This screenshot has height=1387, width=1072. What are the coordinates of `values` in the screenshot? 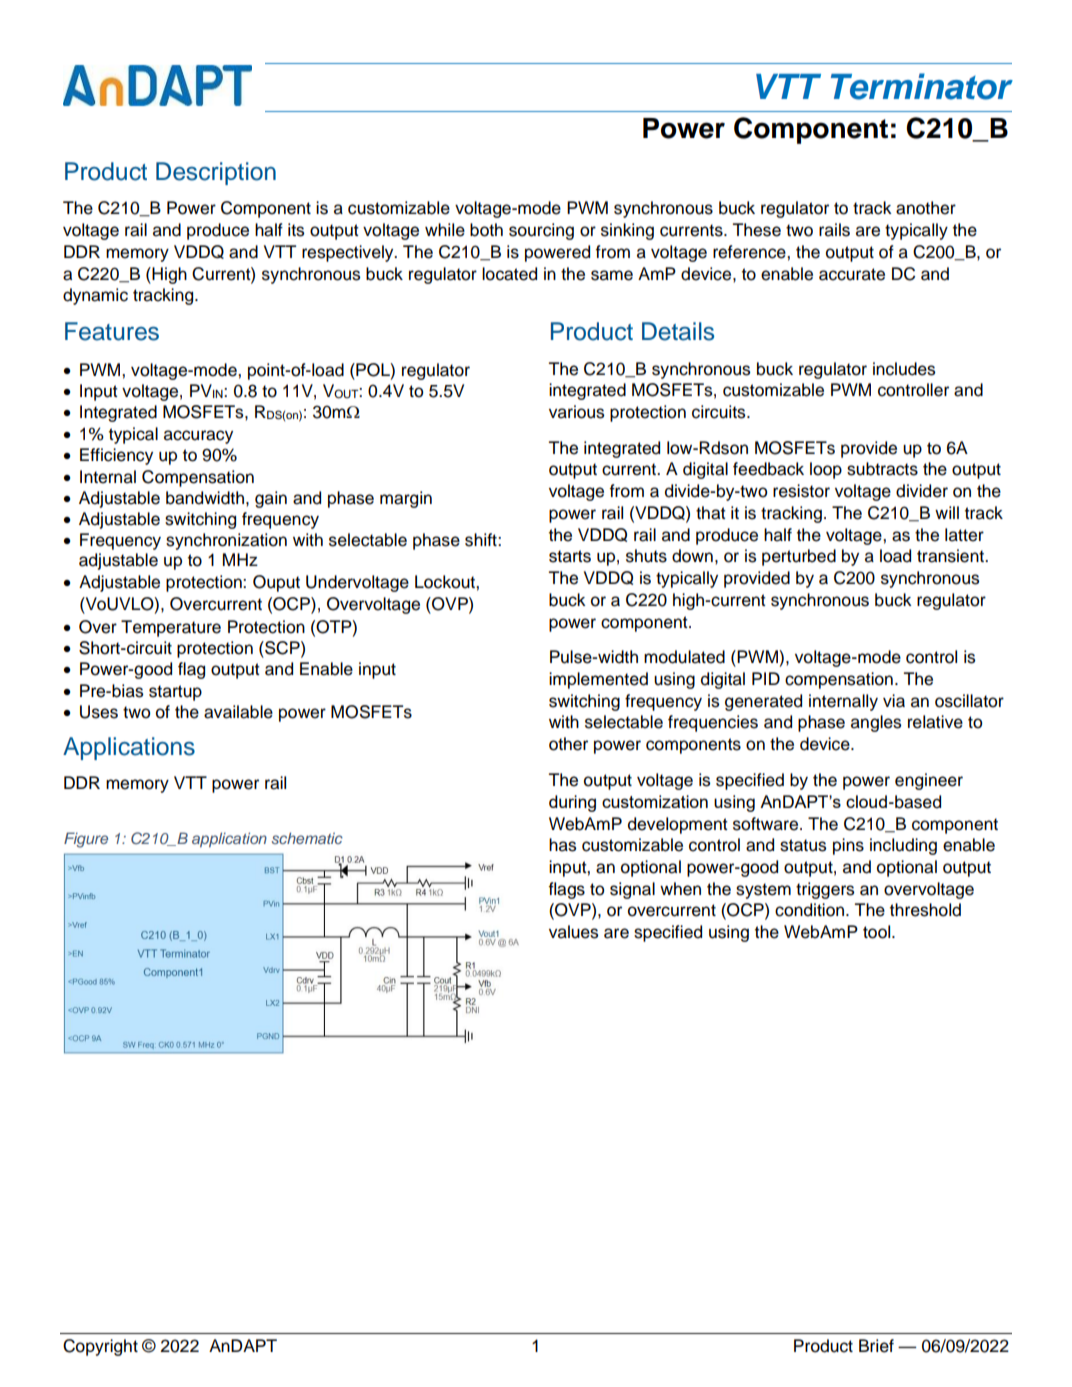 It's located at (573, 932).
